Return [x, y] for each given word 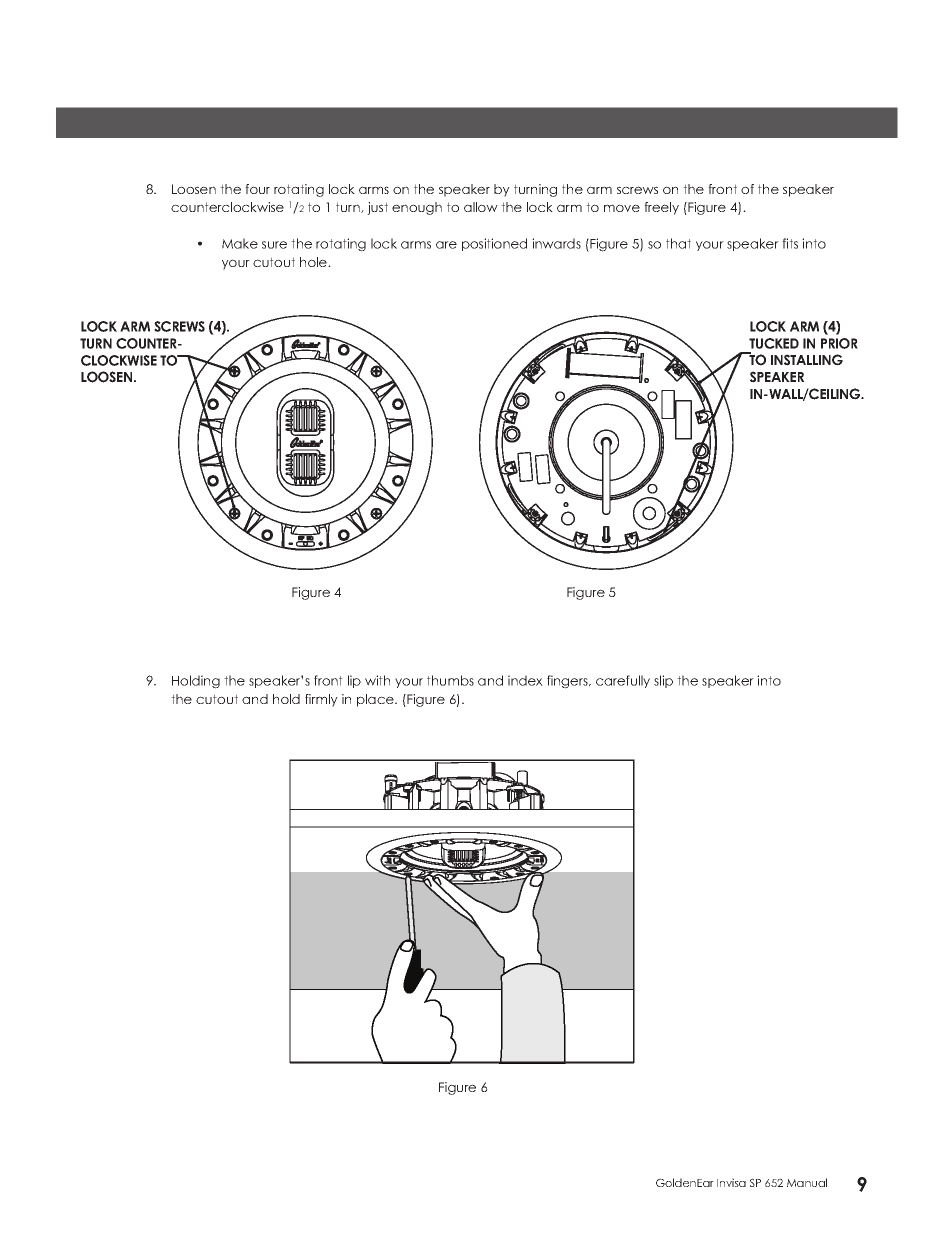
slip [663, 681]
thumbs [450, 680]
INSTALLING [807, 360]
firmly [321, 700]
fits [790, 243]
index [525, 680]
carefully [623, 681]
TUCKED [774, 343]
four [257, 189]
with [377, 680]
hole [314, 262]
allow [481, 207]
